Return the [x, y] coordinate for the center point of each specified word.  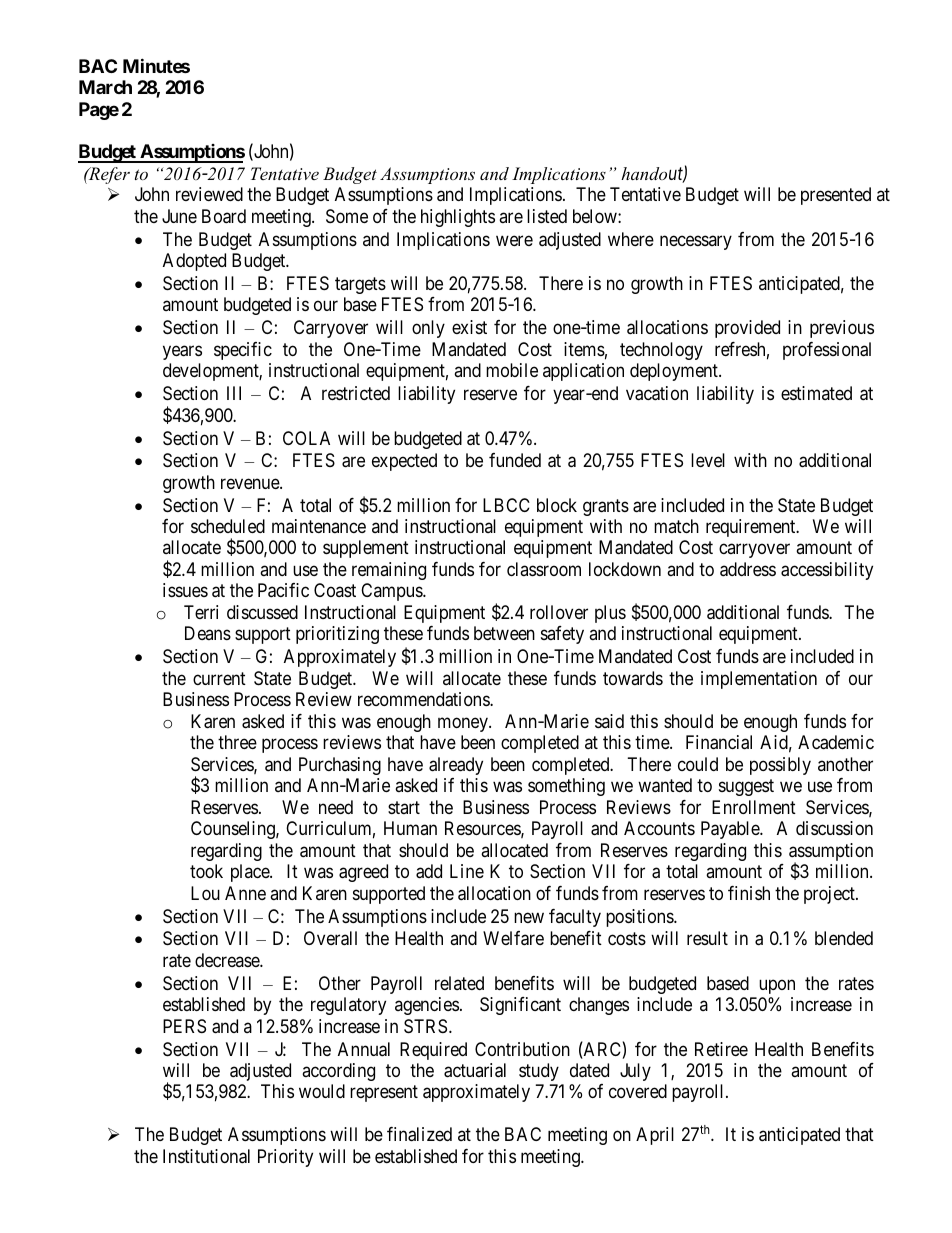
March [105, 87]
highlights [458, 218]
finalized [419, 1134]
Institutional [206, 1156]
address [748, 569]
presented [836, 196]
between [504, 633]
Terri [201, 612]
